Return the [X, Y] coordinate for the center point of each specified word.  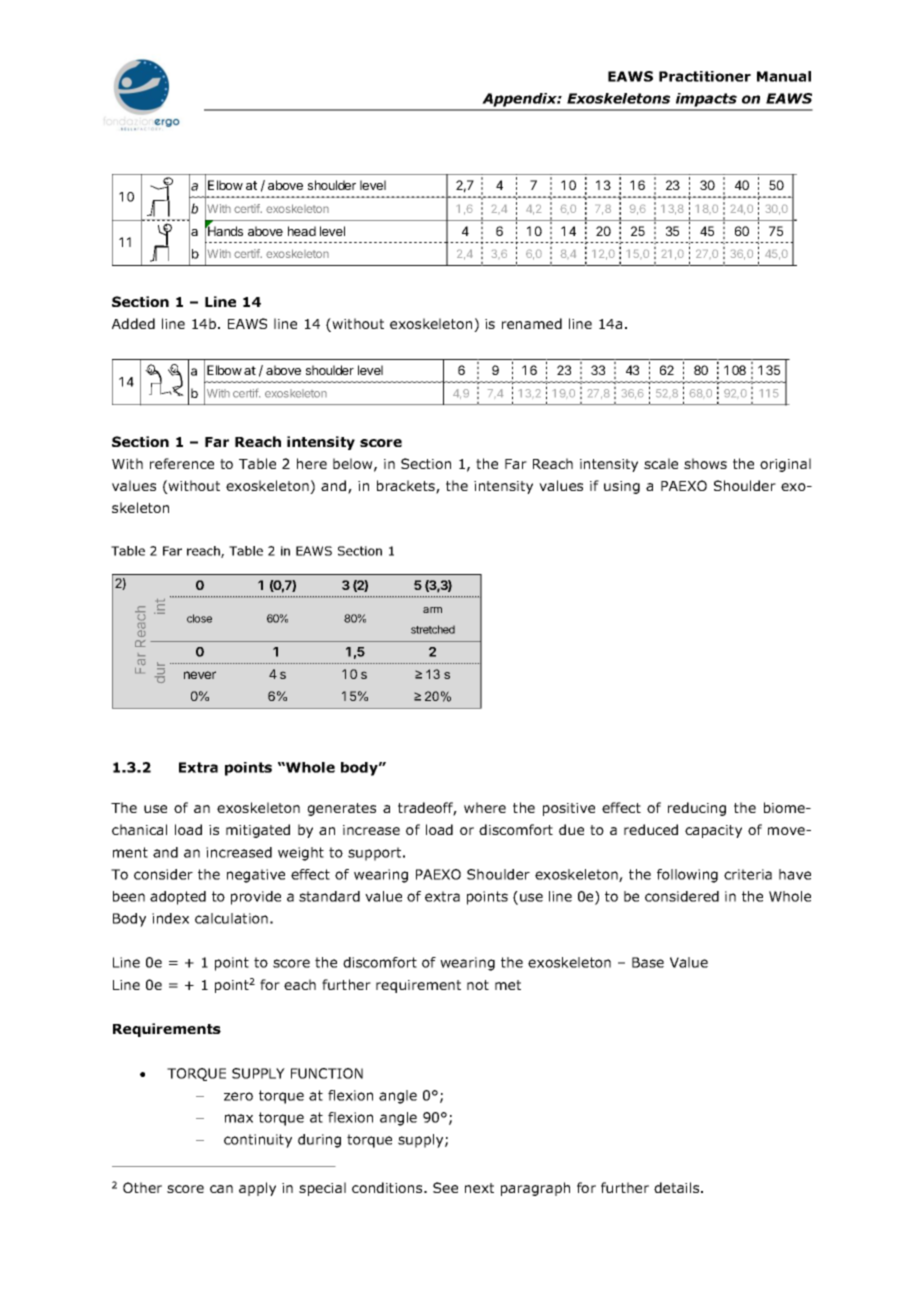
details [678, 1187]
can [221, 1189]
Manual [784, 76]
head [302, 231]
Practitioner [705, 76]
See [445, 1187]
